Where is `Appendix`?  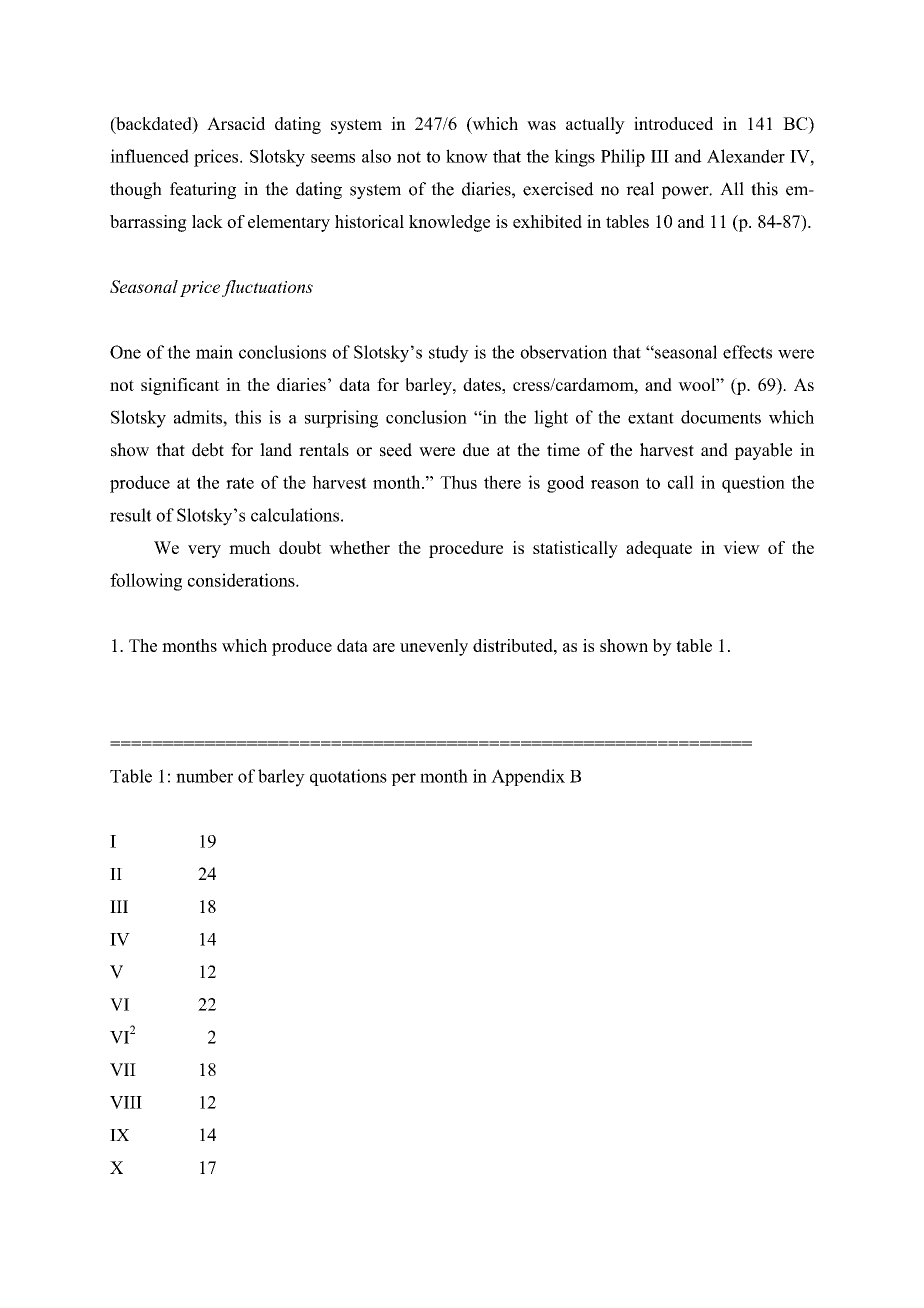 Appendix is located at coordinates (528, 777).
